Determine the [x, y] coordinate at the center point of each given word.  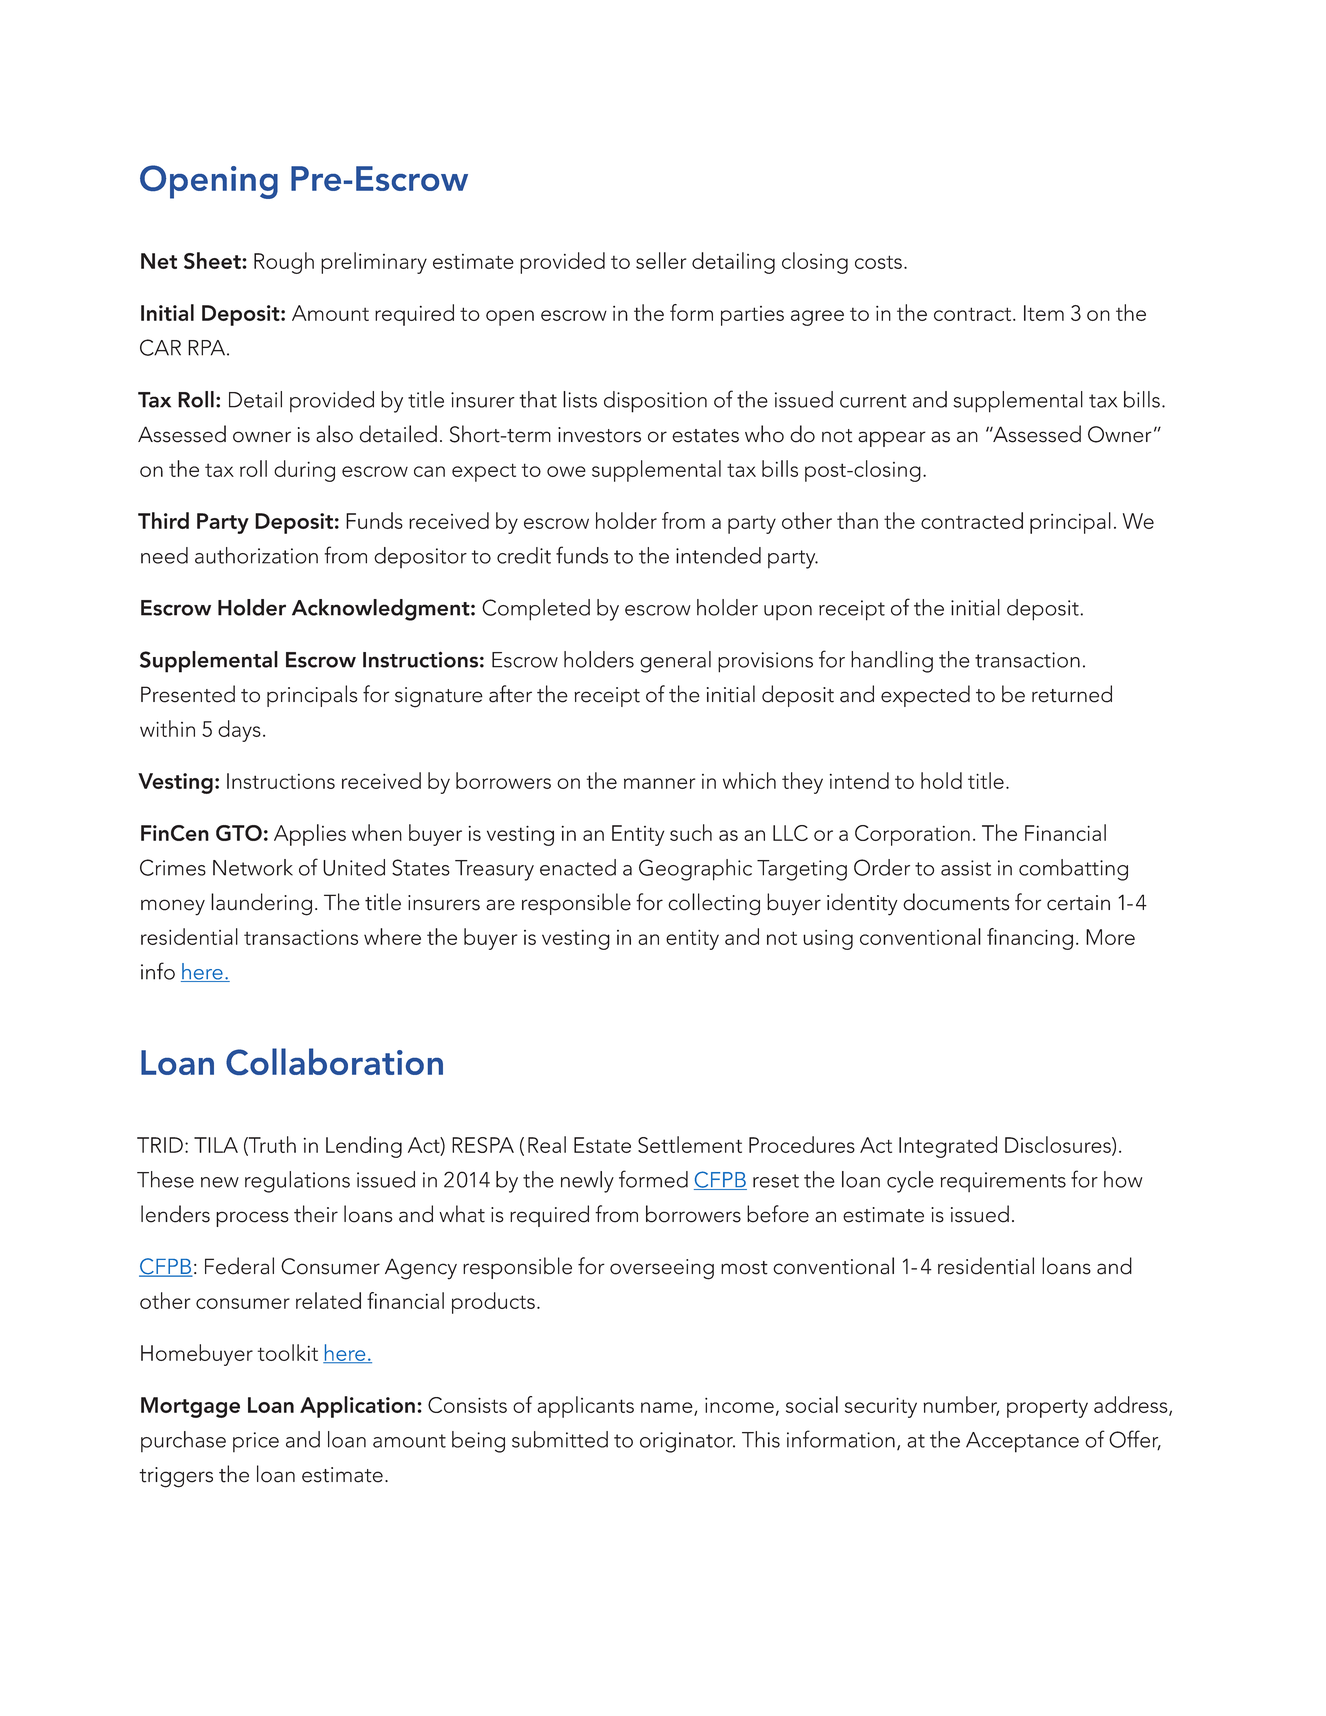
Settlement [690, 1144]
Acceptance [1022, 1442]
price [256, 1442]
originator [687, 1442]
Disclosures [1059, 1145]
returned [1072, 694]
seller [661, 260]
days [239, 731]
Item [1044, 313]
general [675, 662]
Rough [284, 263]
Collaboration [334, 1061]
